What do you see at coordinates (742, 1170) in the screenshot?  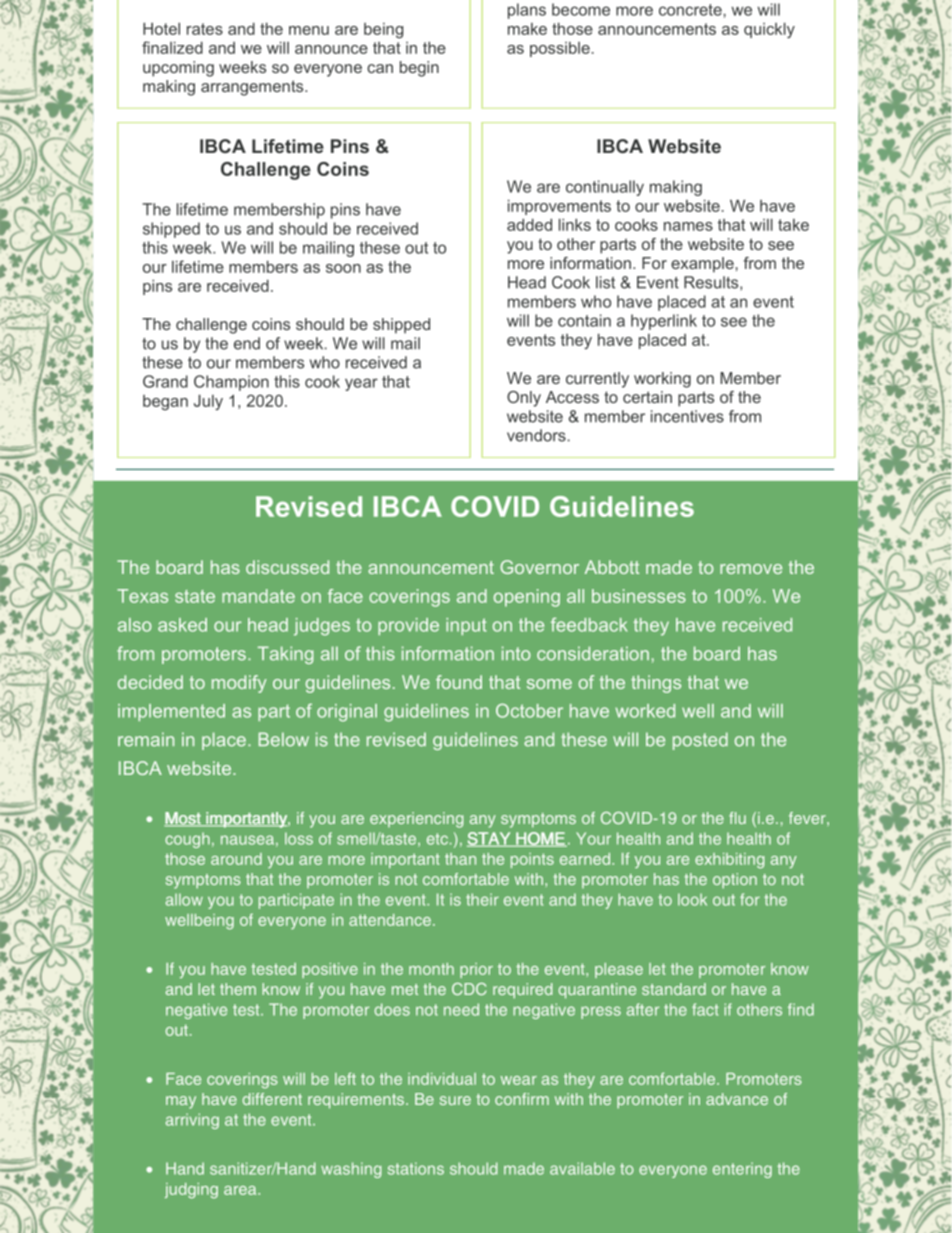 I see `entering` at bounding box center [742, 1170].
